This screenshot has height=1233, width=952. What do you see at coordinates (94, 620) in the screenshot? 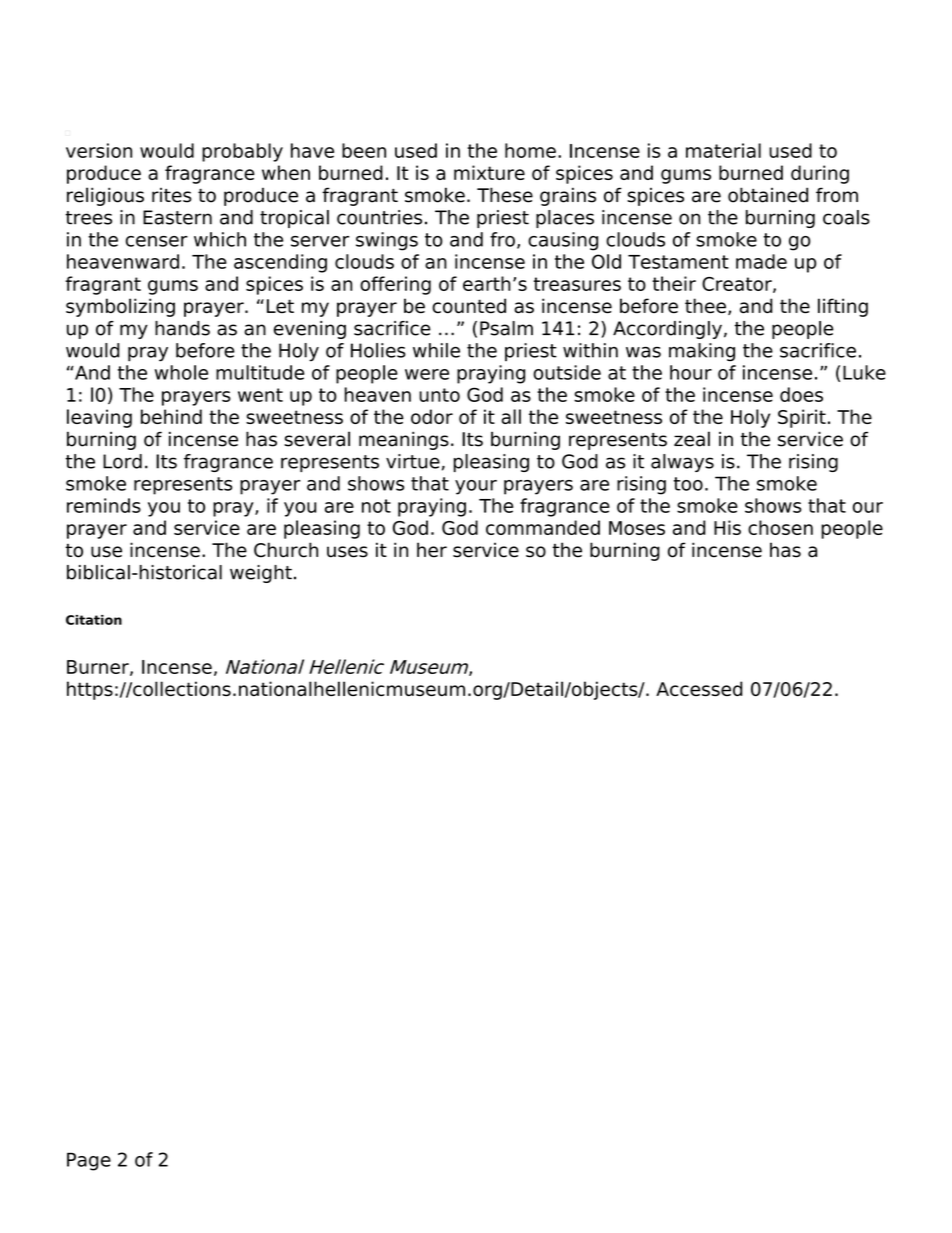
I see `Citation` at bounding box center [94, 620].
